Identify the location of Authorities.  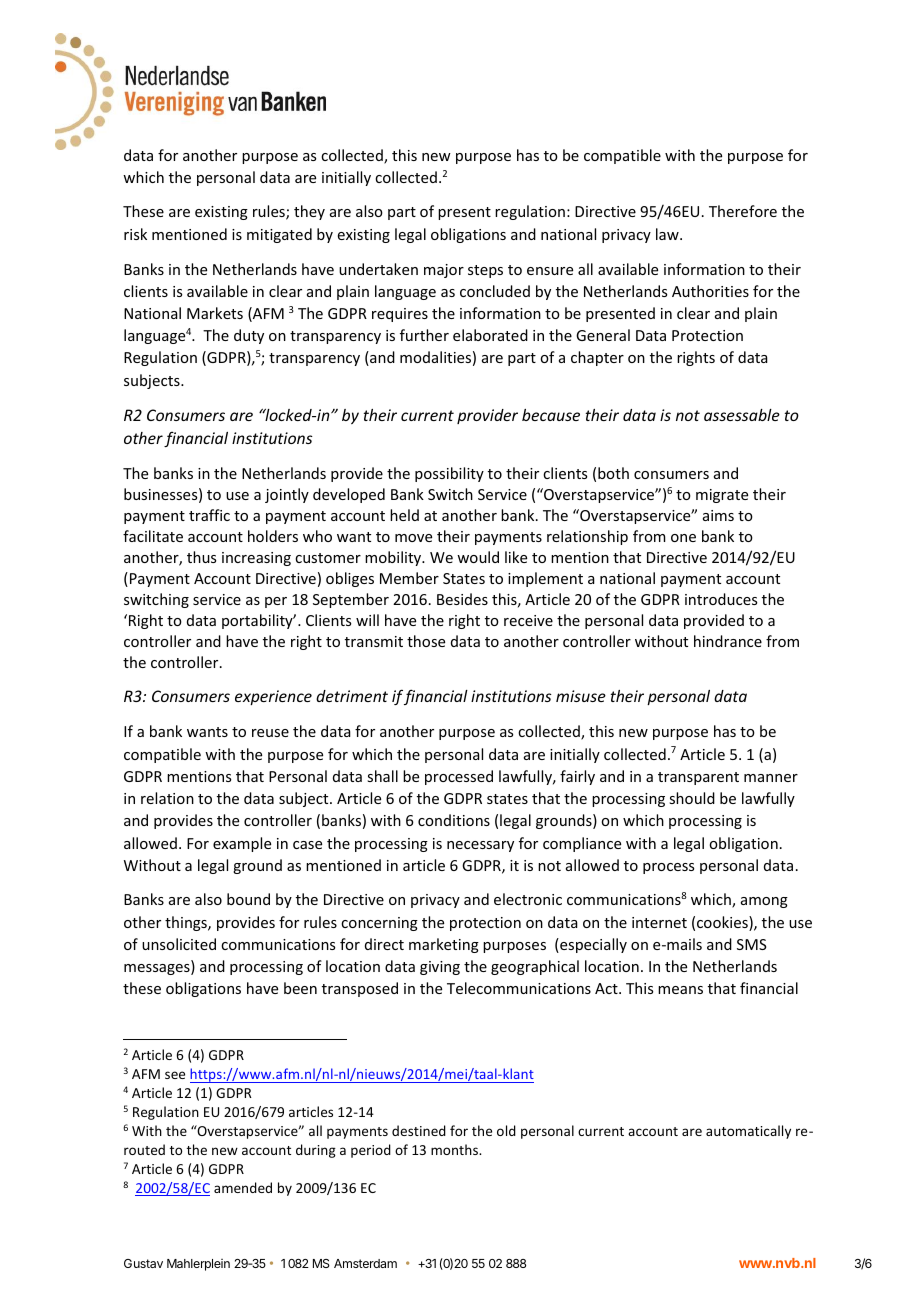
(710, 291).
